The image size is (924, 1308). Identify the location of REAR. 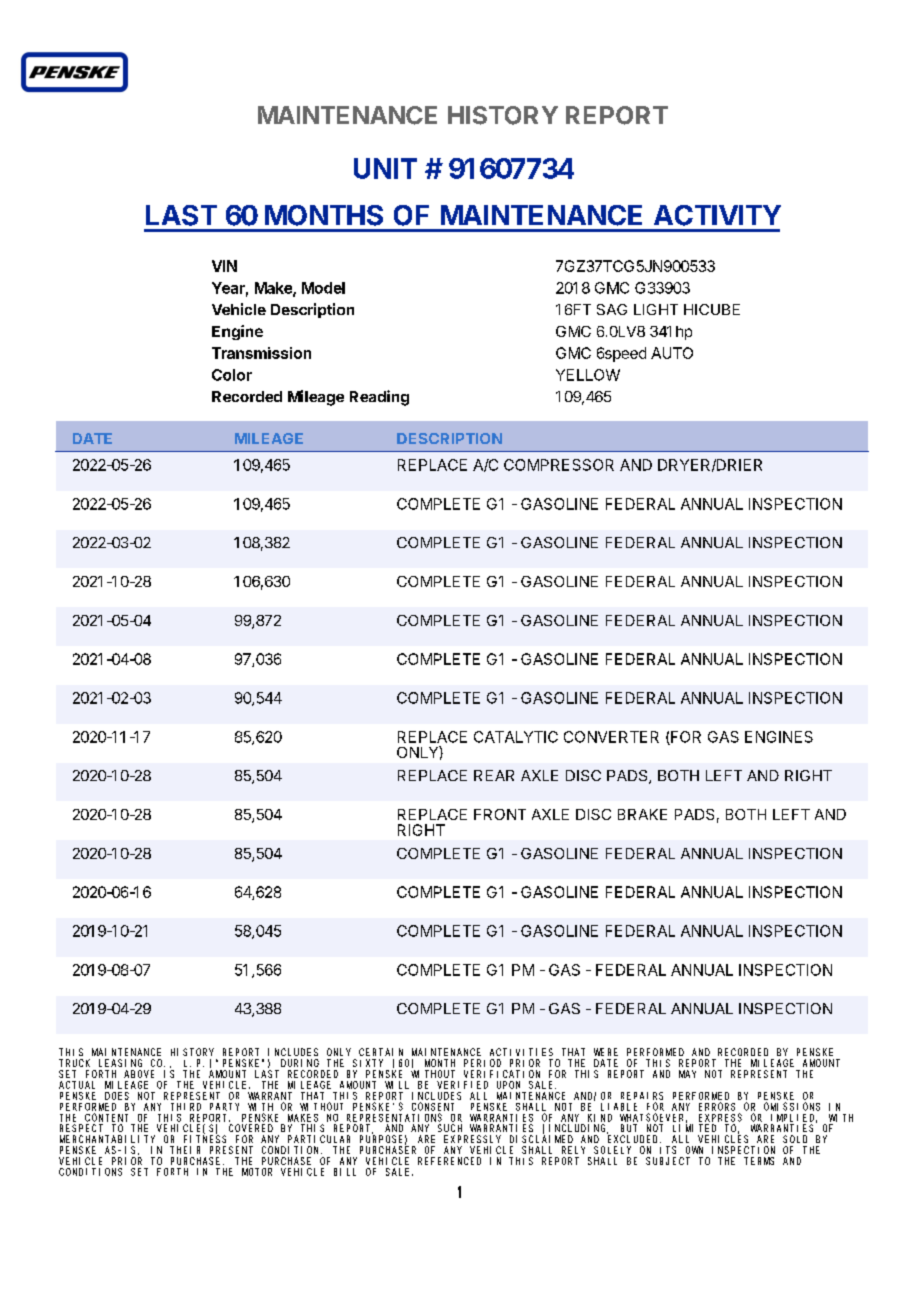
(494, 775).
